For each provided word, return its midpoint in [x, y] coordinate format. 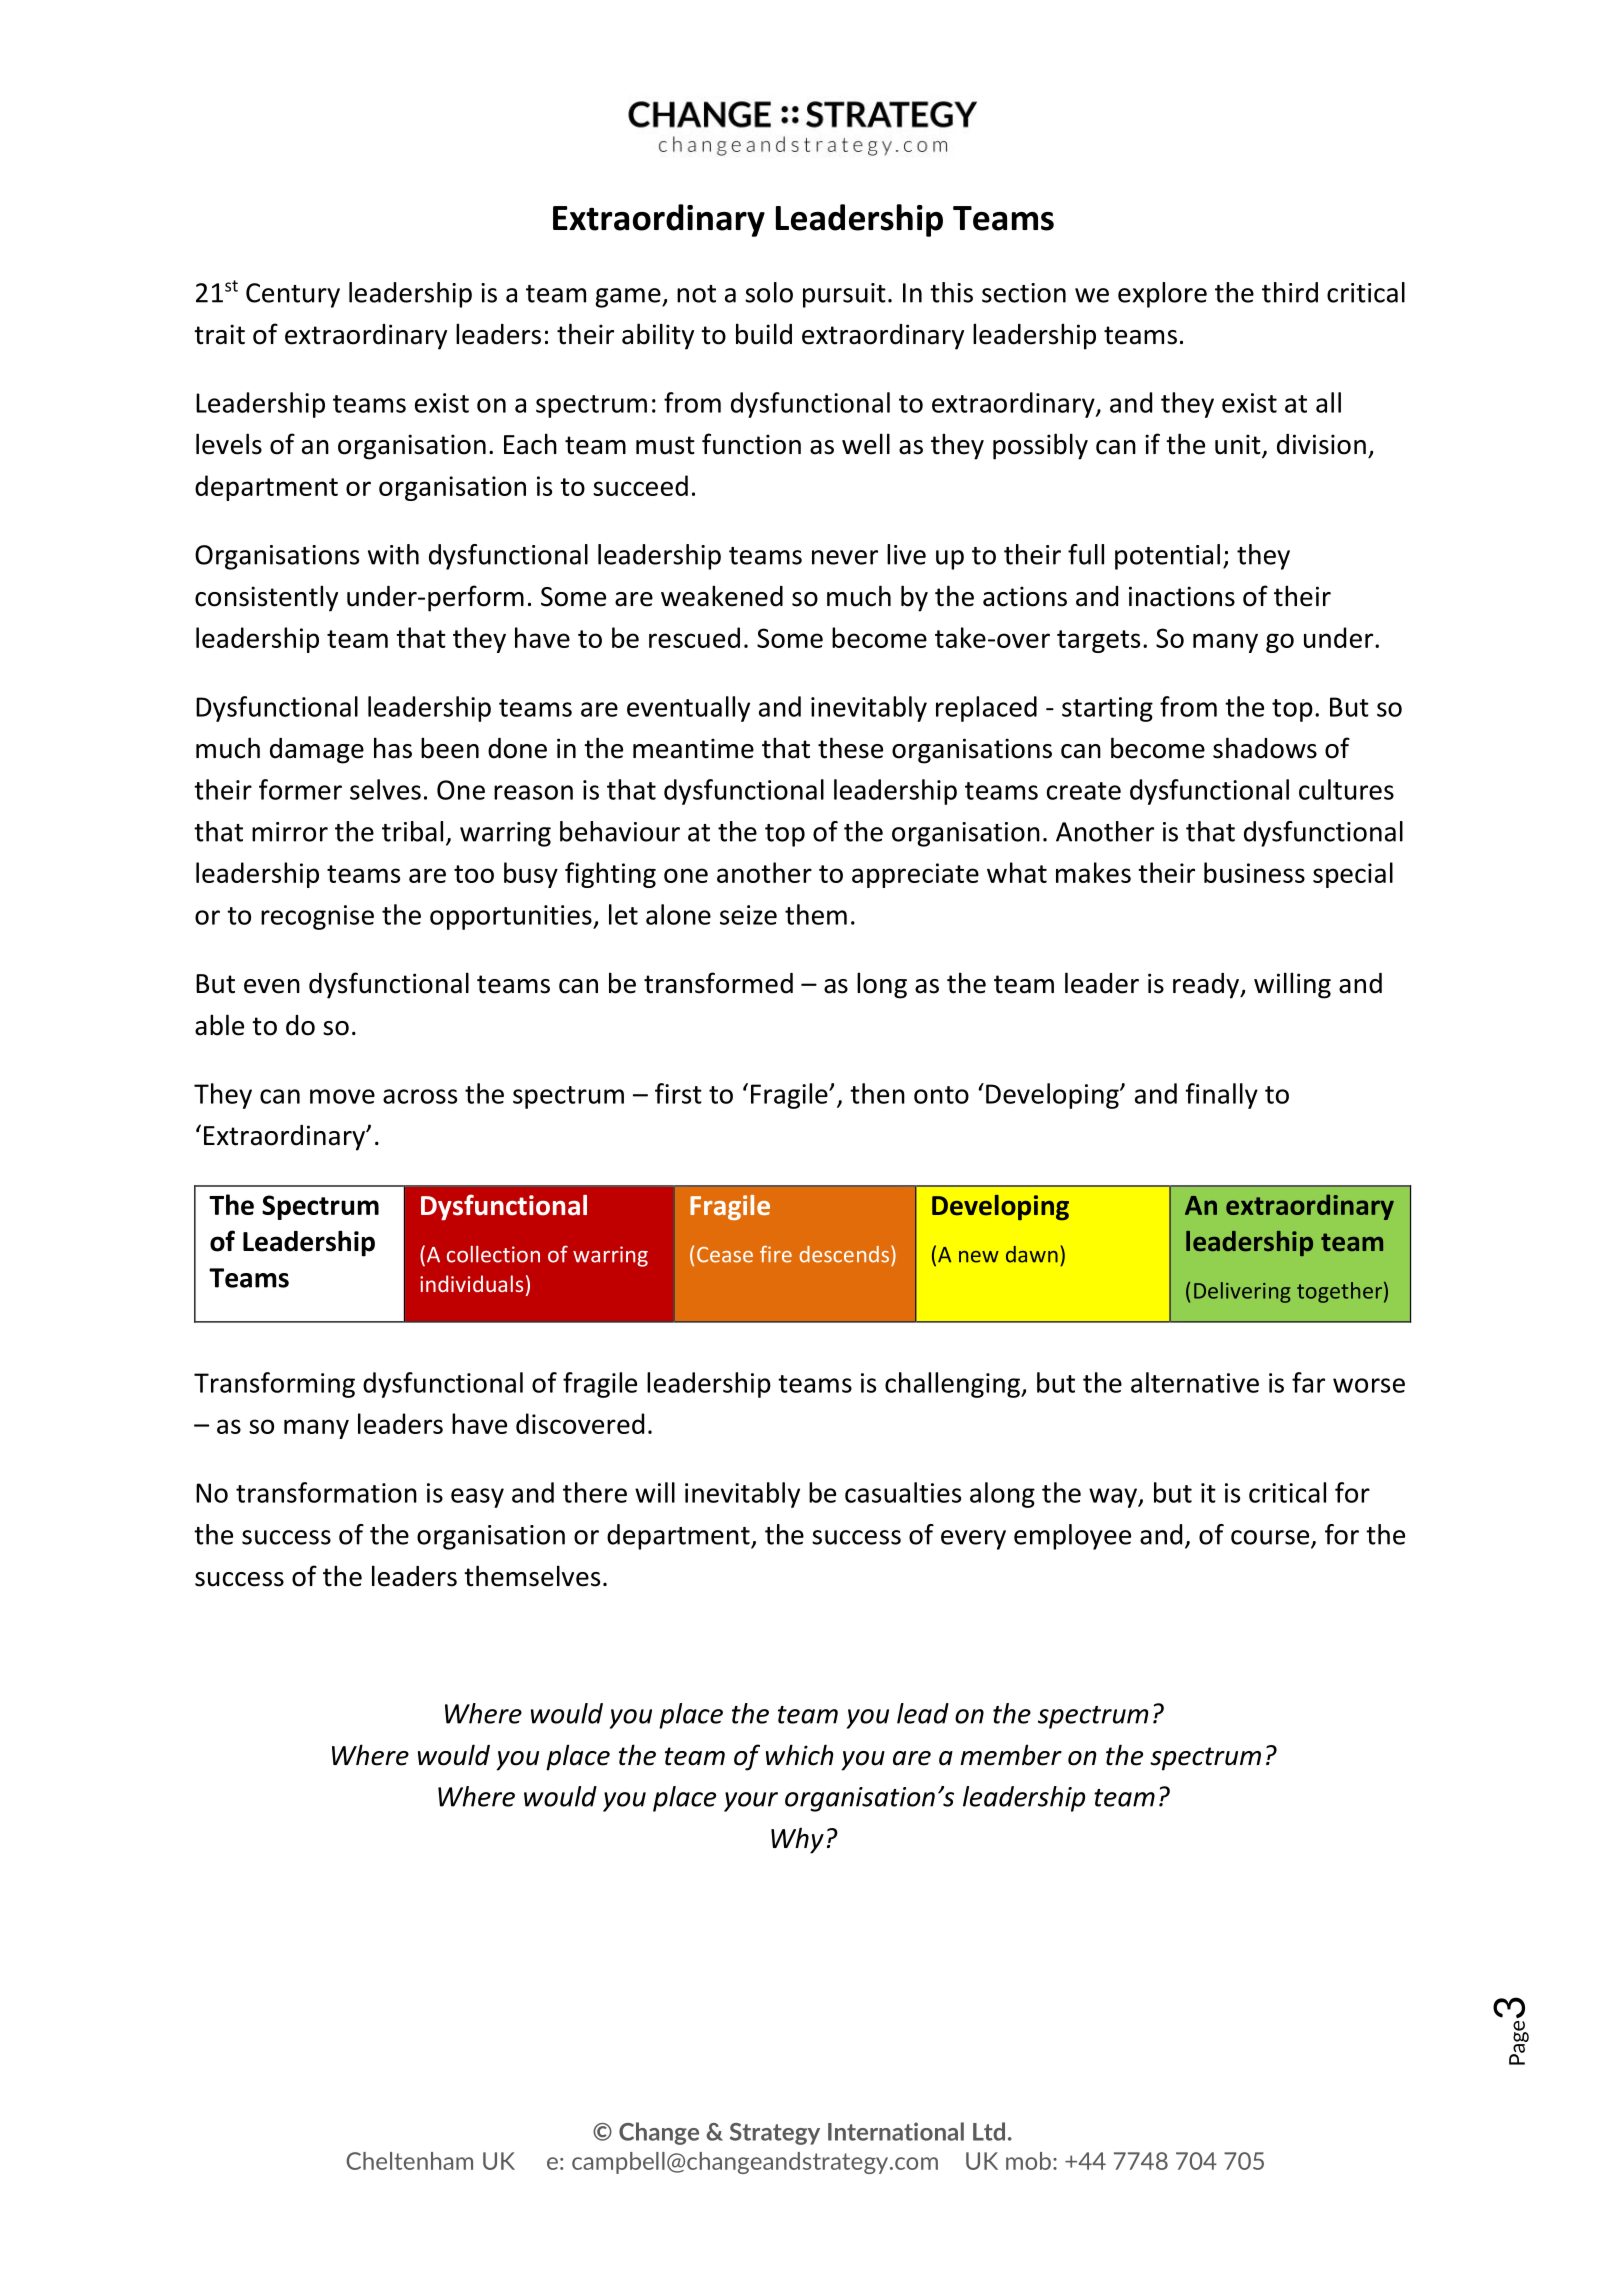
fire [776, 1254]
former [300, 789]
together [1339, 1292]
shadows [1265, 748]
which [800, 1755]
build [764, 334]
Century [293, 295]
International [896, 2131]
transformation [326, 1492]
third [1290, 292]
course [1271, 1538]
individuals [471, 1283]
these [850, 748]
